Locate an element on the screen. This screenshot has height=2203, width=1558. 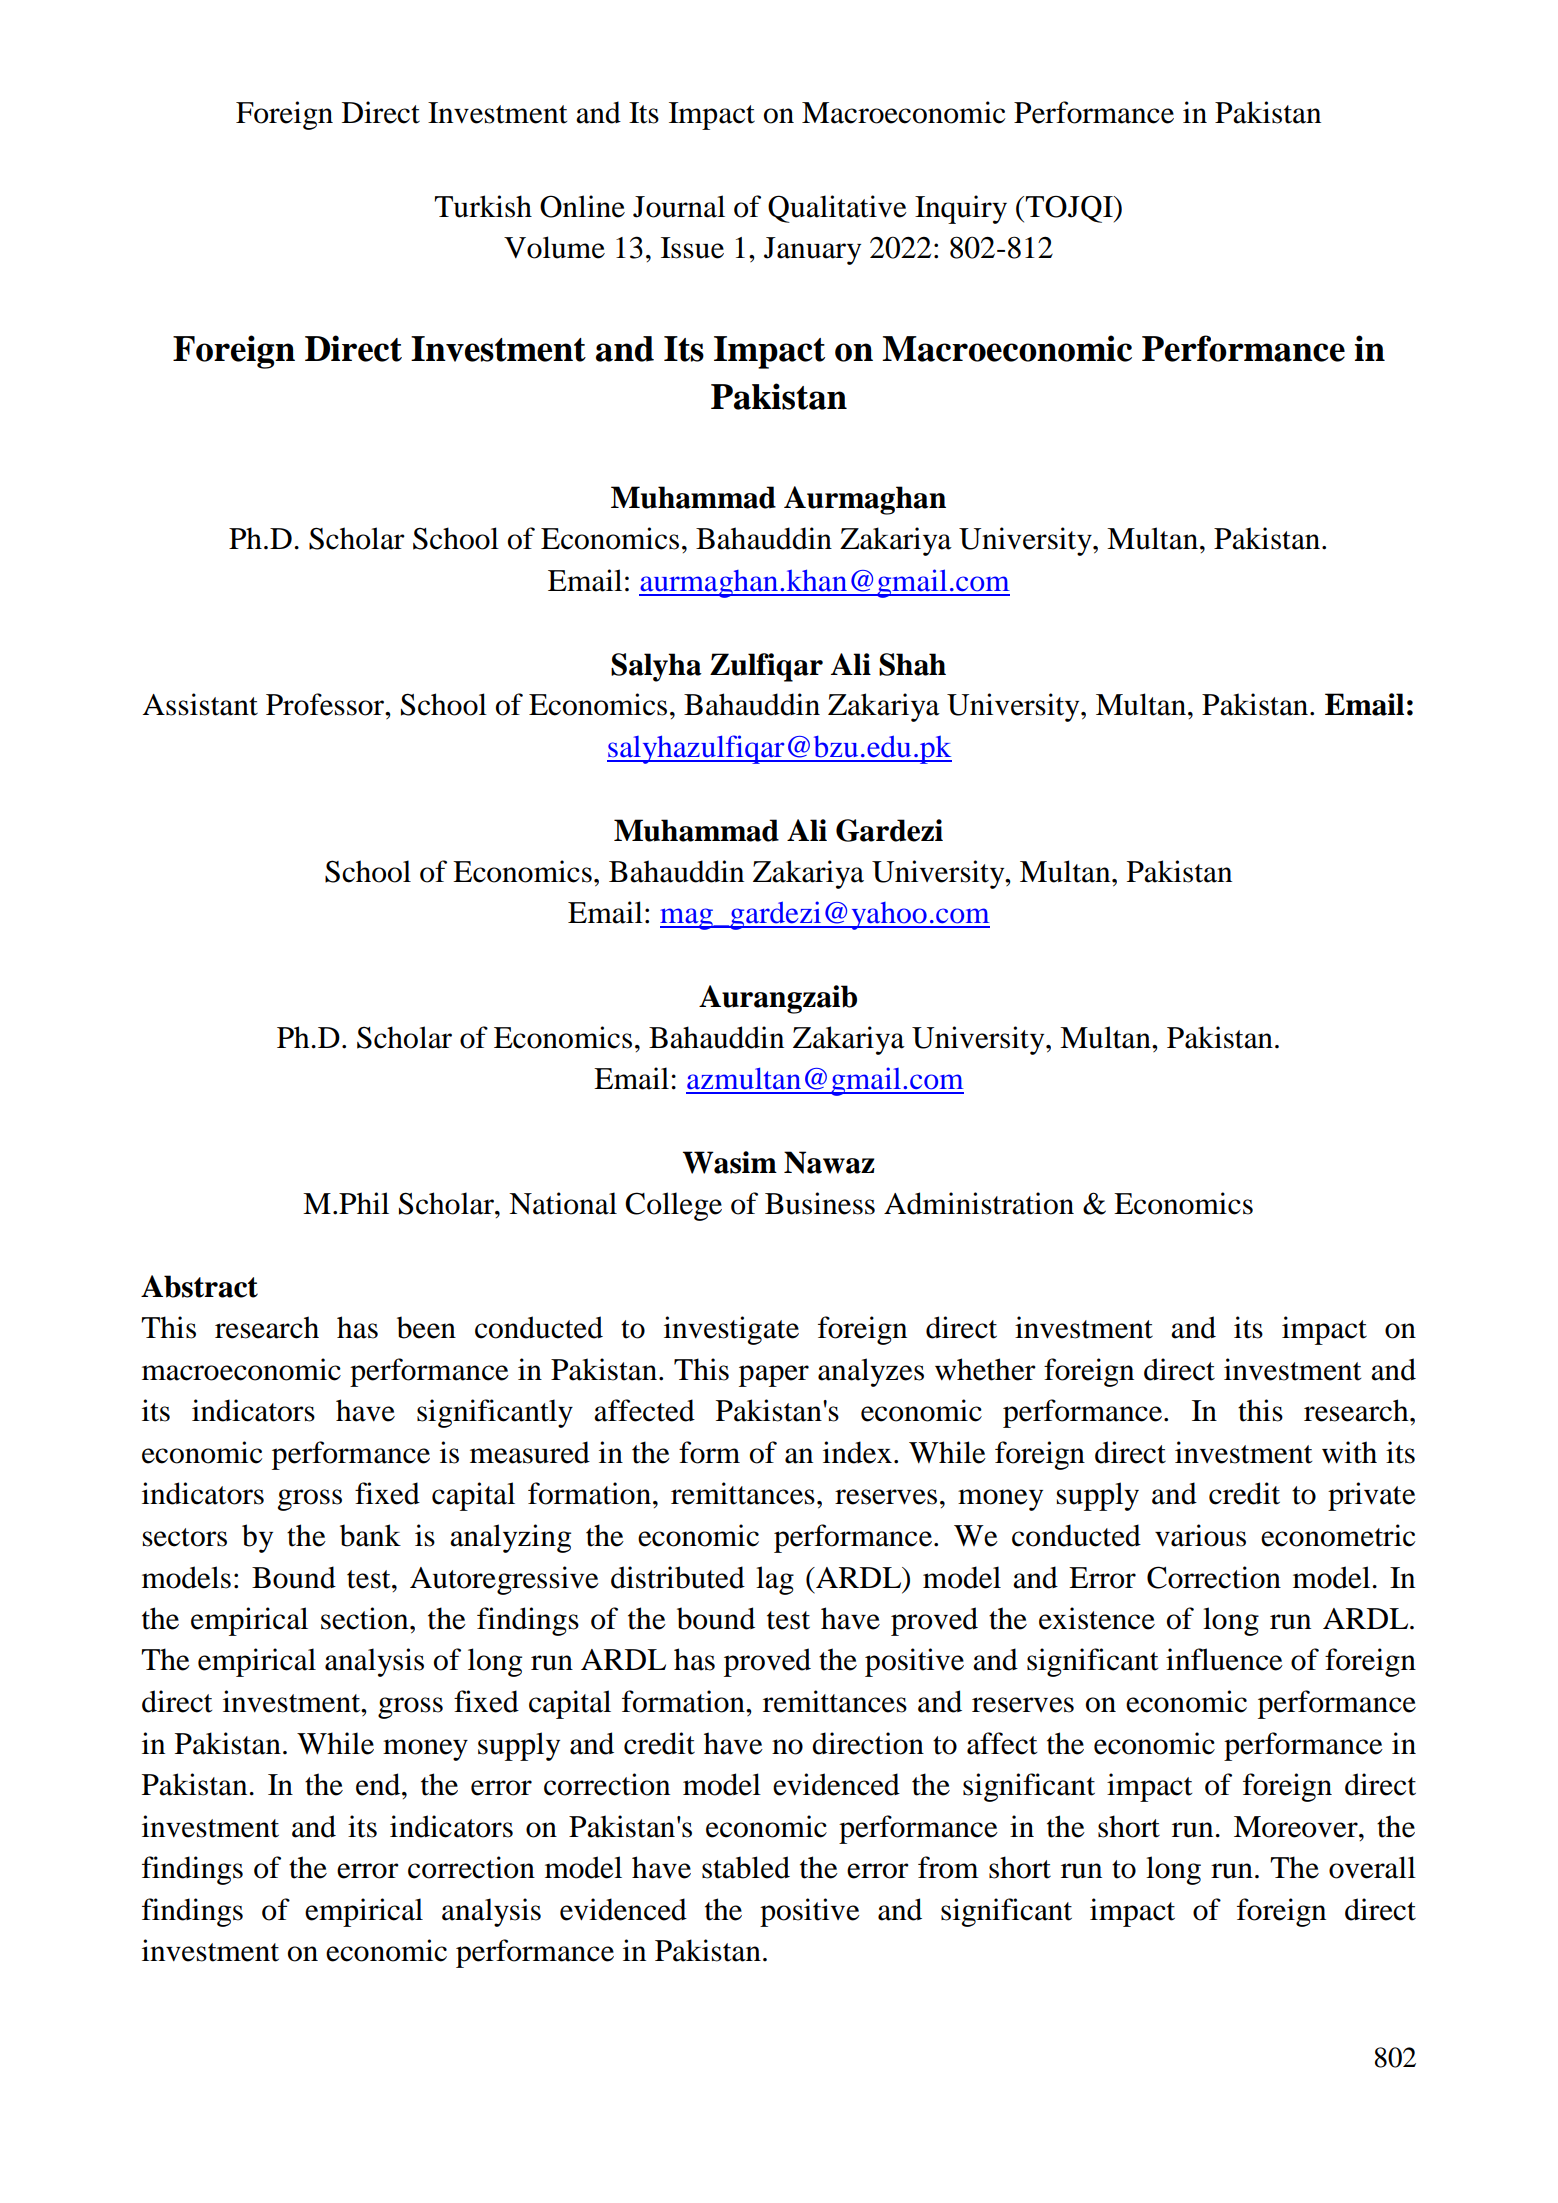
stabled is located at coordinates (746, 1867).
